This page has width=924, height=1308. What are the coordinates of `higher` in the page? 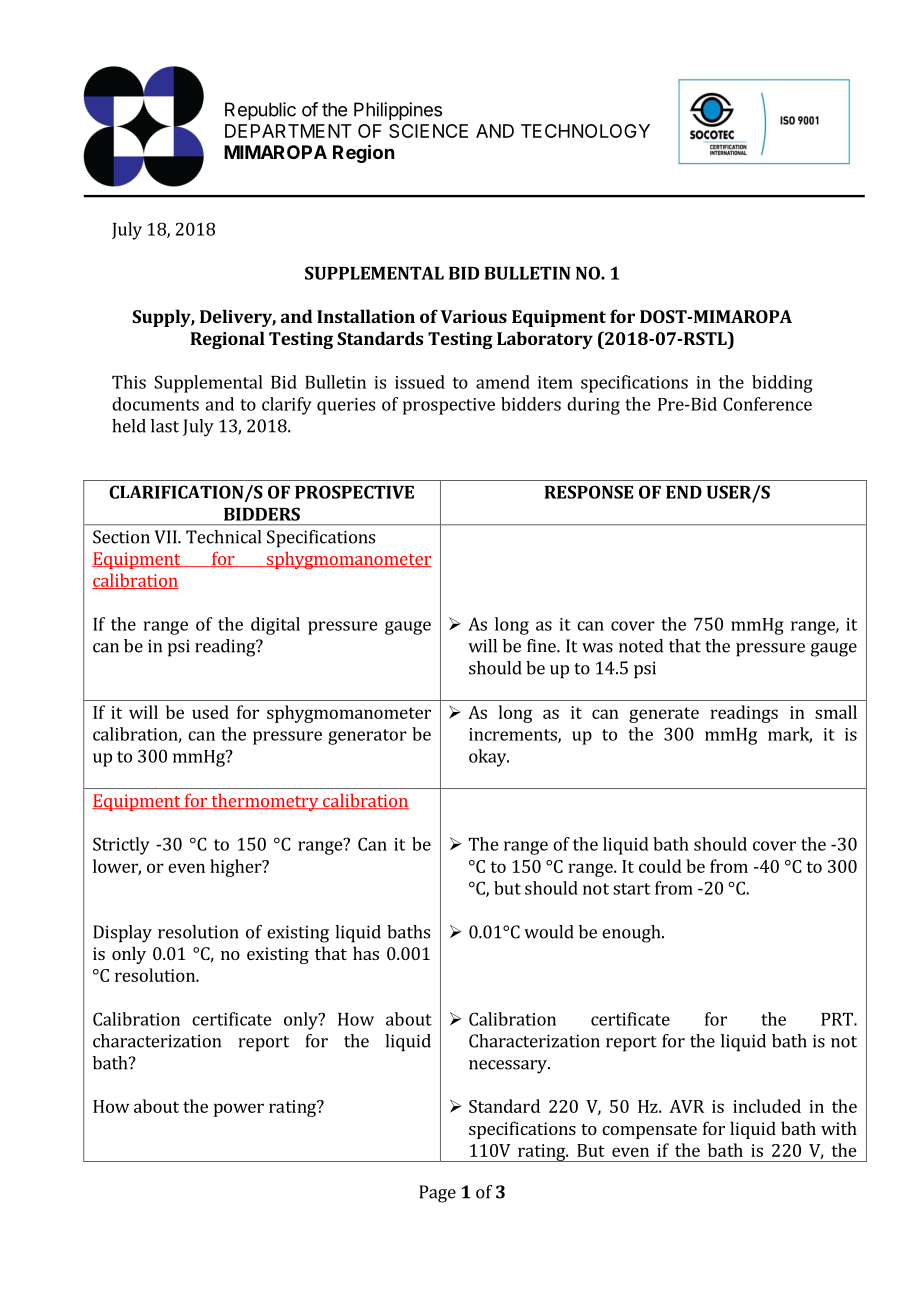 It's located at (237, 868).
